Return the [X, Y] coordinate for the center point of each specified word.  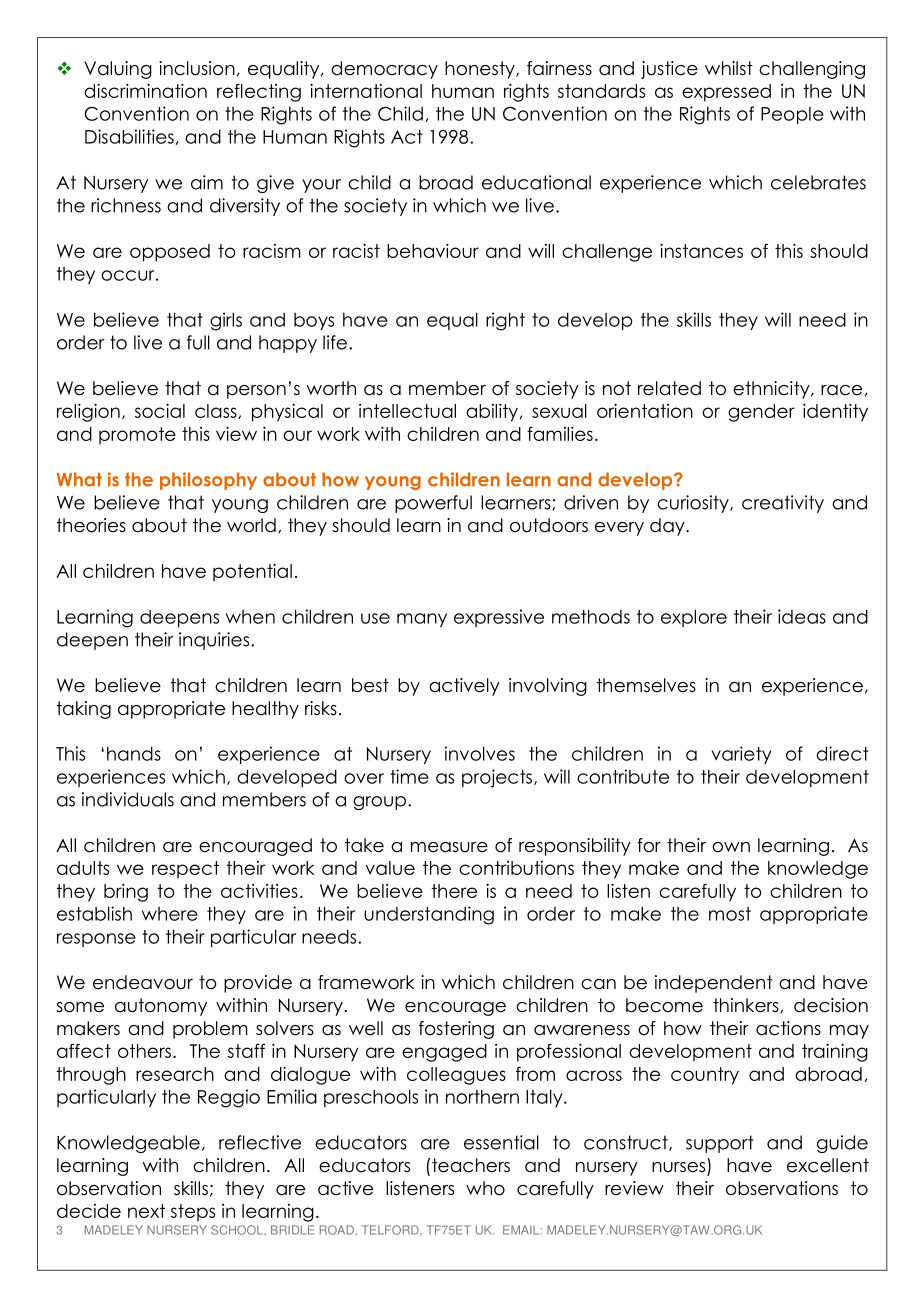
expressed [726, 93]
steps [193, 1213]
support [720, 1144]
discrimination [145, 91]
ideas [802, 616]
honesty [481, 70]
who [485, 1188]
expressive [499, 618]
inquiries [215, 641]
